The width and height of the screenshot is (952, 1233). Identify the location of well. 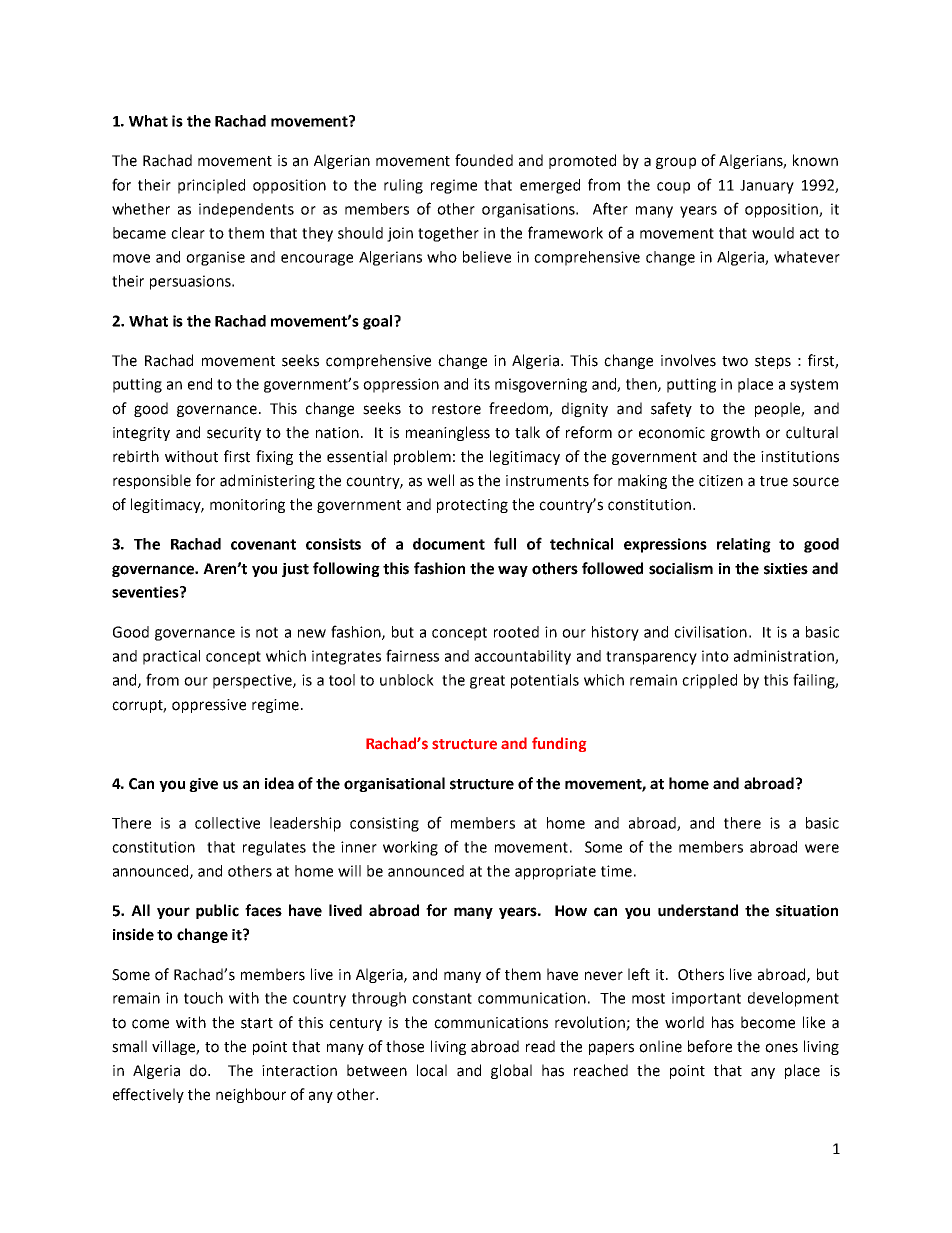
(440, 480).
